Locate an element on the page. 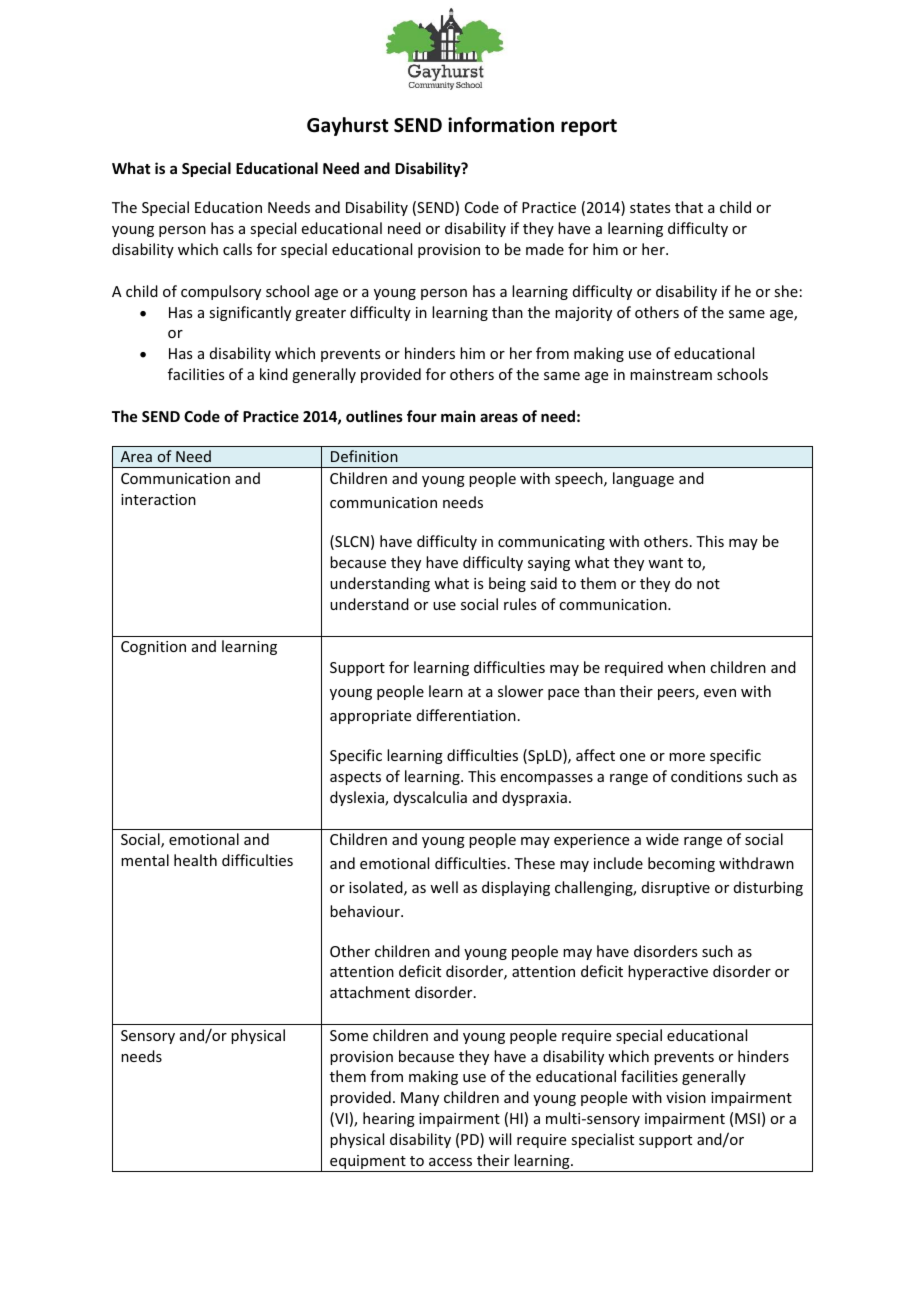 The image size is (924, 1308). equipment is located at coordinates (368, 1163).
